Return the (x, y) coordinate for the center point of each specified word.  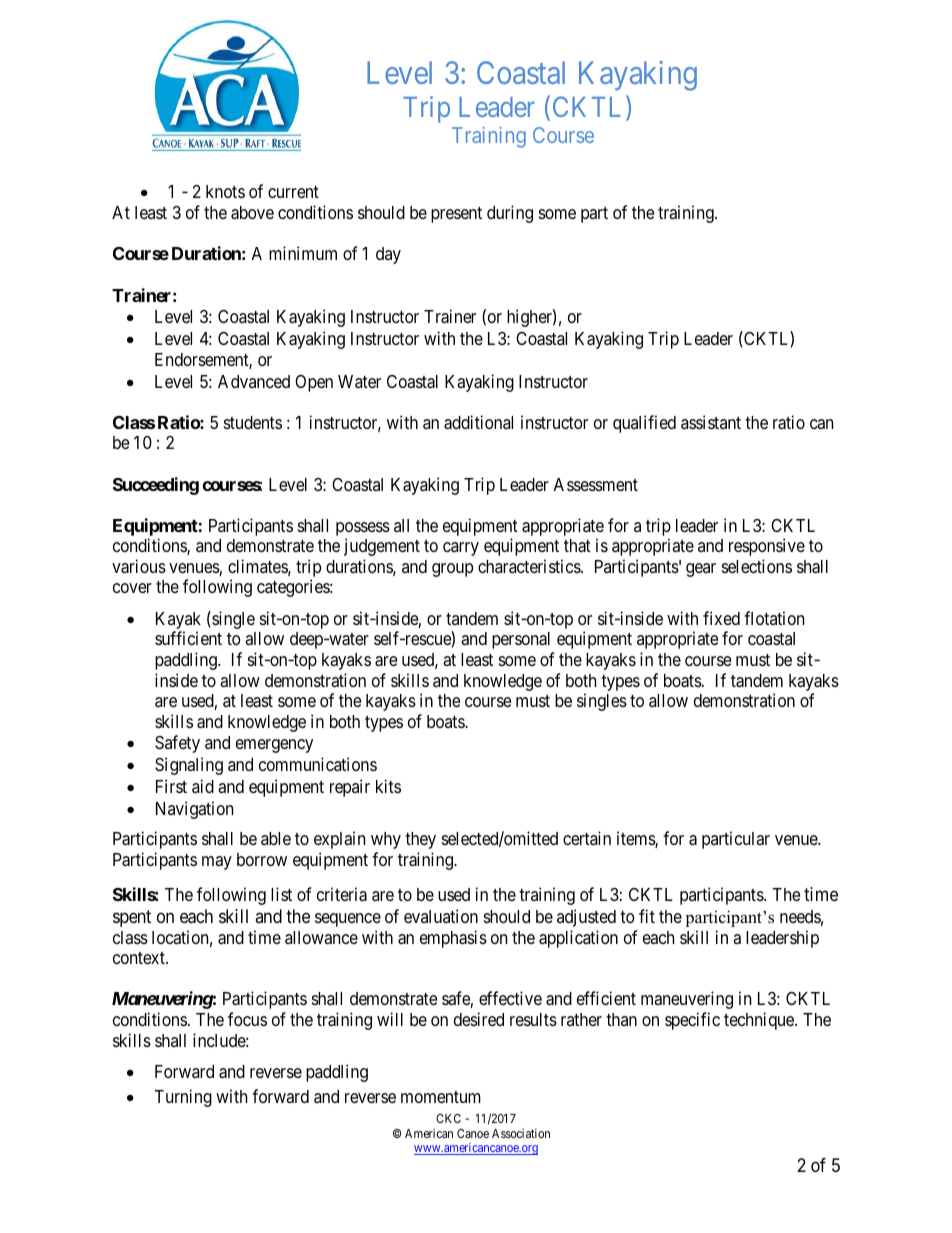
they (420, 840)
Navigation (194, 810)
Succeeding (156, 486)
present (456, 215)
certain (587, 838)
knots (225, 191)
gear (701, 570)
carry (461, 549)
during (510, 214)
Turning (183, 1098)
